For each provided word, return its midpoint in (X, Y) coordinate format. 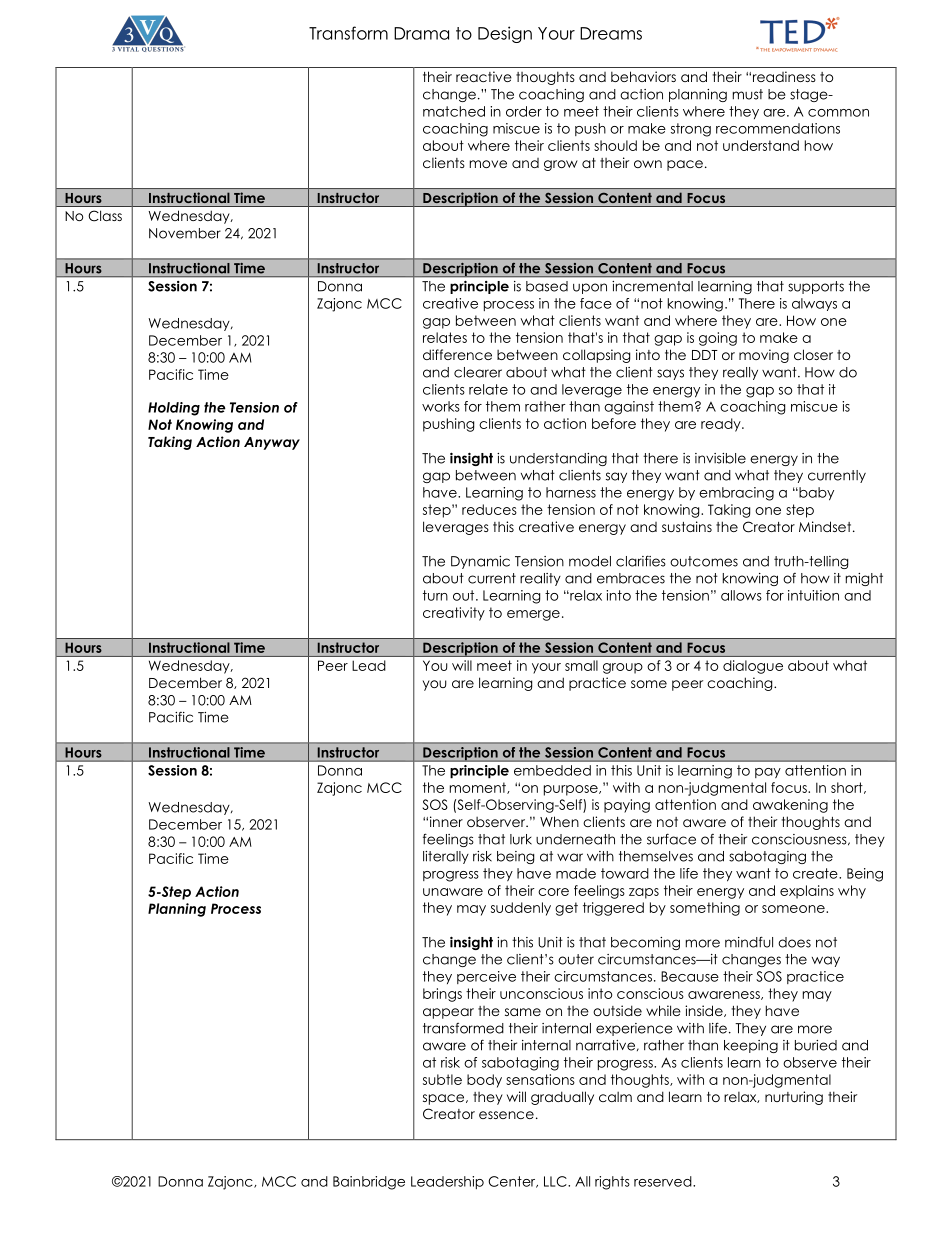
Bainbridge (369, 1183)
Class (105, 216)
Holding (174, 409)
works (441, 406)
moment (479, 788)
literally (446, 857)
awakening (790, 806)
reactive (484, 76)
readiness (784, 76)
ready (722, 425)
